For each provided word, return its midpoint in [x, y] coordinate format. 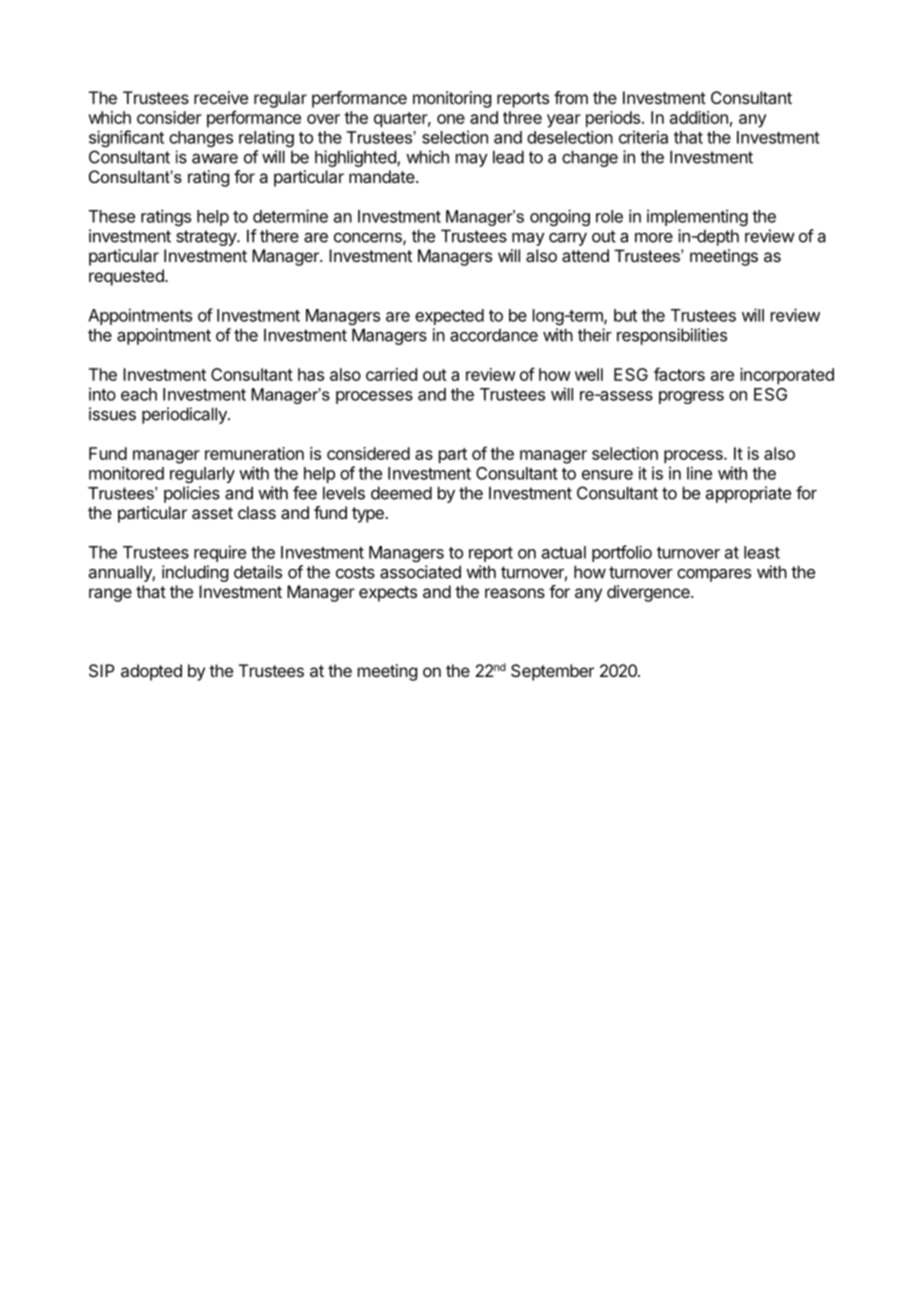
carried [391, 374]
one [451, 119]
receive [221, 97]
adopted [151, 672]
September [552, 672]
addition [699, 117]
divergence [649, 593]
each [139, 394]
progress [691, 397]
